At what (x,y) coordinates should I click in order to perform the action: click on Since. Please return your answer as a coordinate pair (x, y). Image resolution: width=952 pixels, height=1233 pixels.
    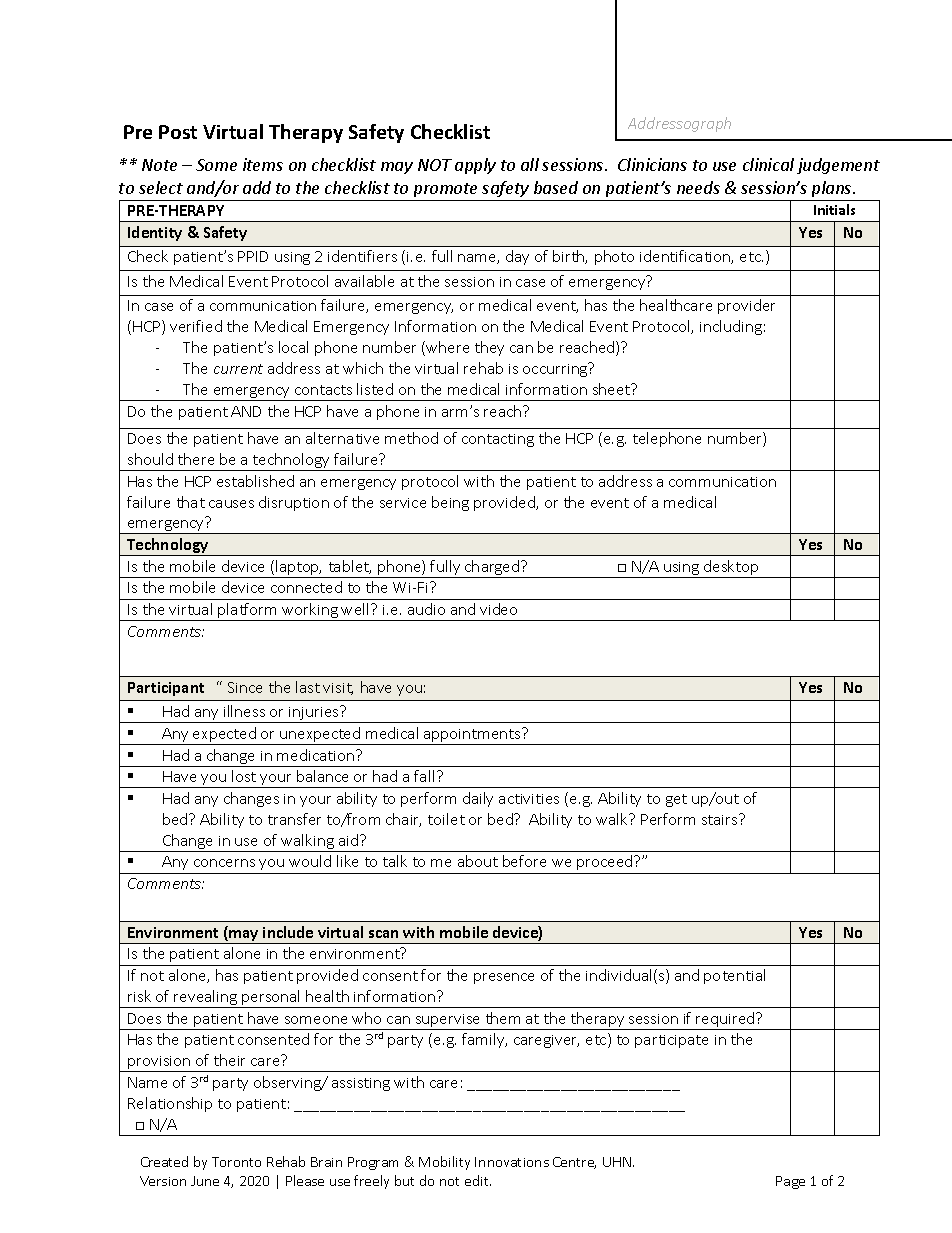
    Looking at the image, I should click on (245, 687).
